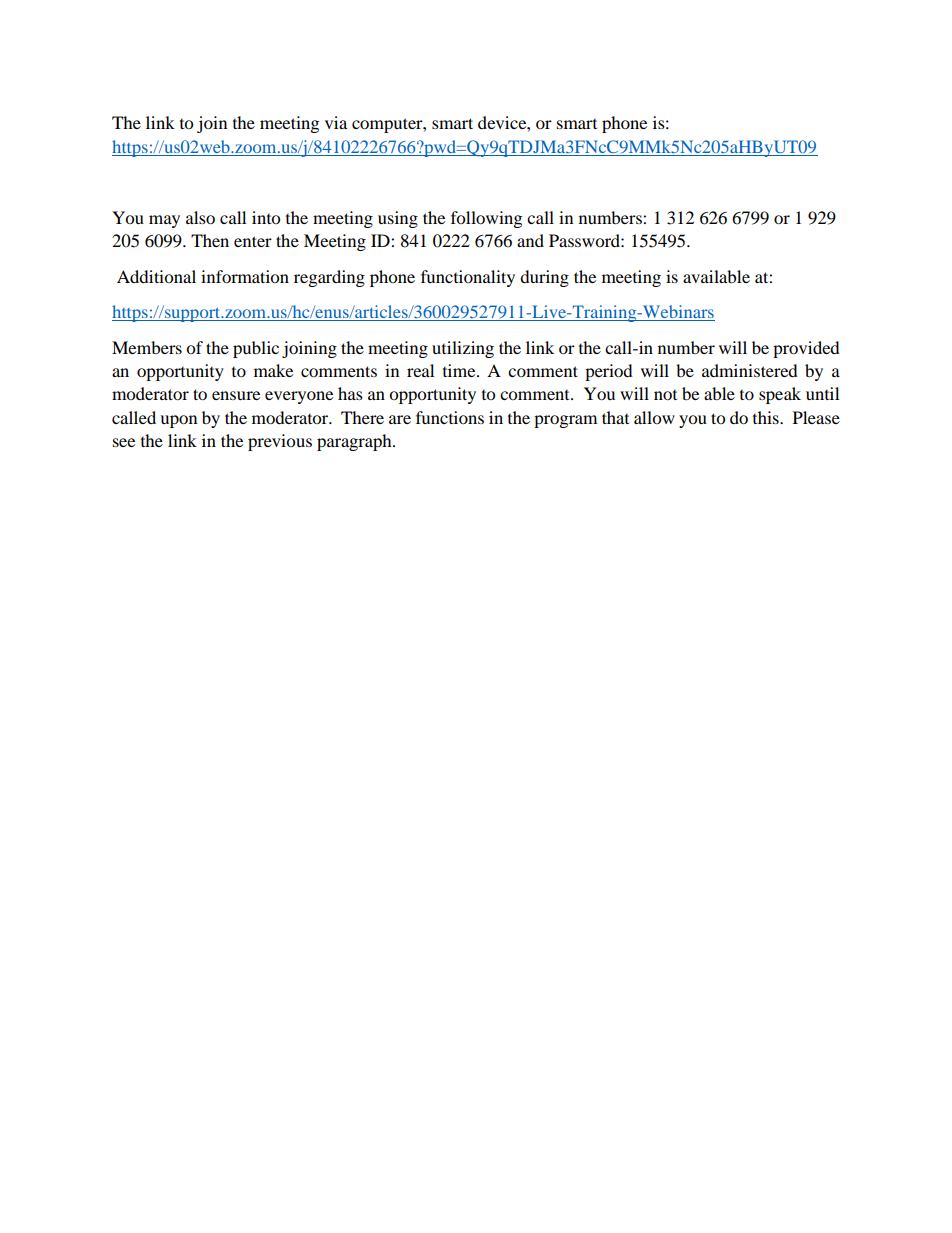  Describe the element at coordinates (336, 122) in the image. I see `via` at that location.
